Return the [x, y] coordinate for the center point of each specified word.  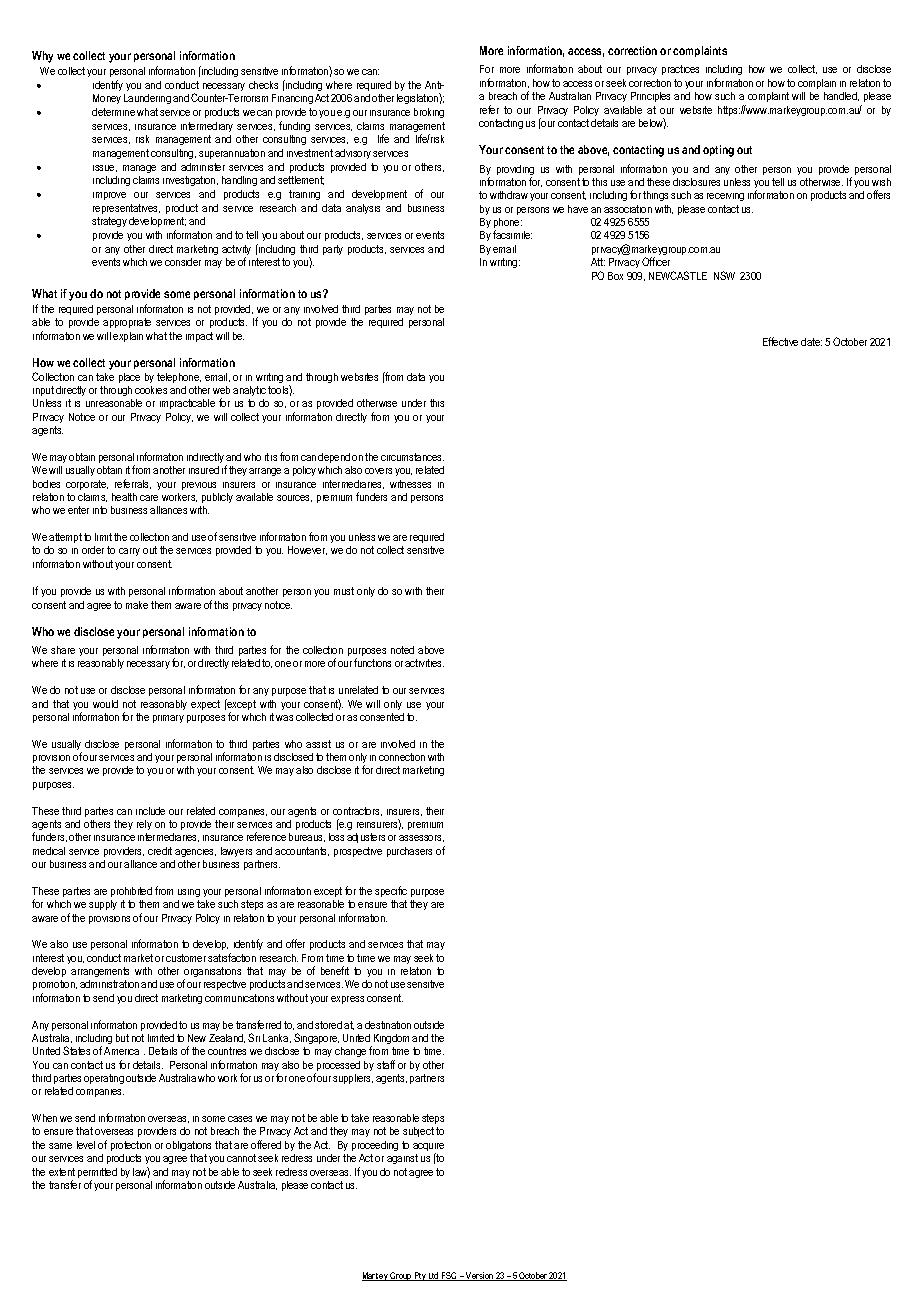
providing [515, 171]
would [105, 704]
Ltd [434, 1276]
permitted [97, 1174]
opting [718, 151]
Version [480, 1276]
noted [402, 650]
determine [113, 112]
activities [424, 663]
